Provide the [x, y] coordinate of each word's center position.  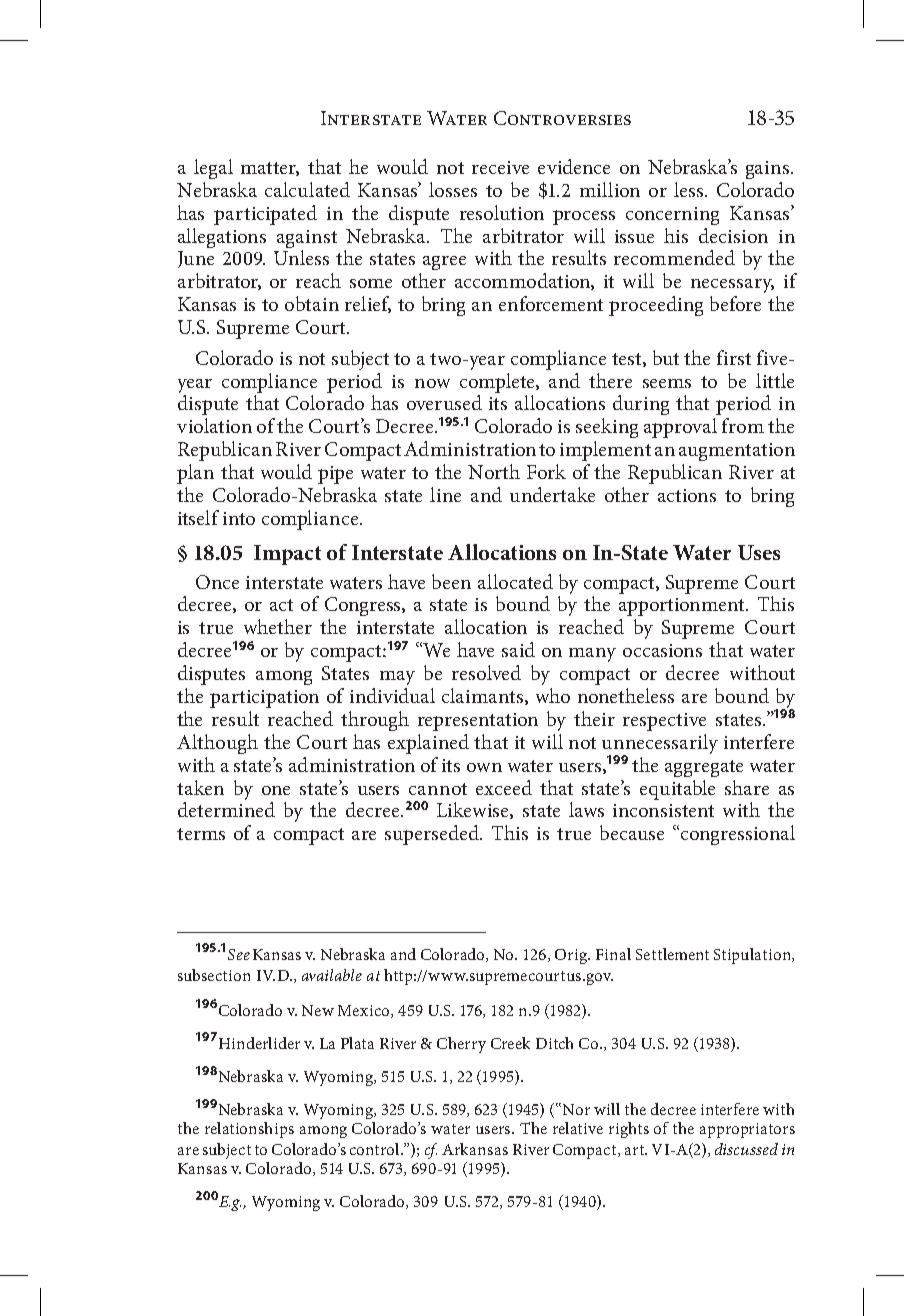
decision [733, 235]
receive [500, 167]
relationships [249, 1130]
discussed [746, 1149]
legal [213, 169]
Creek [510, 1043]
